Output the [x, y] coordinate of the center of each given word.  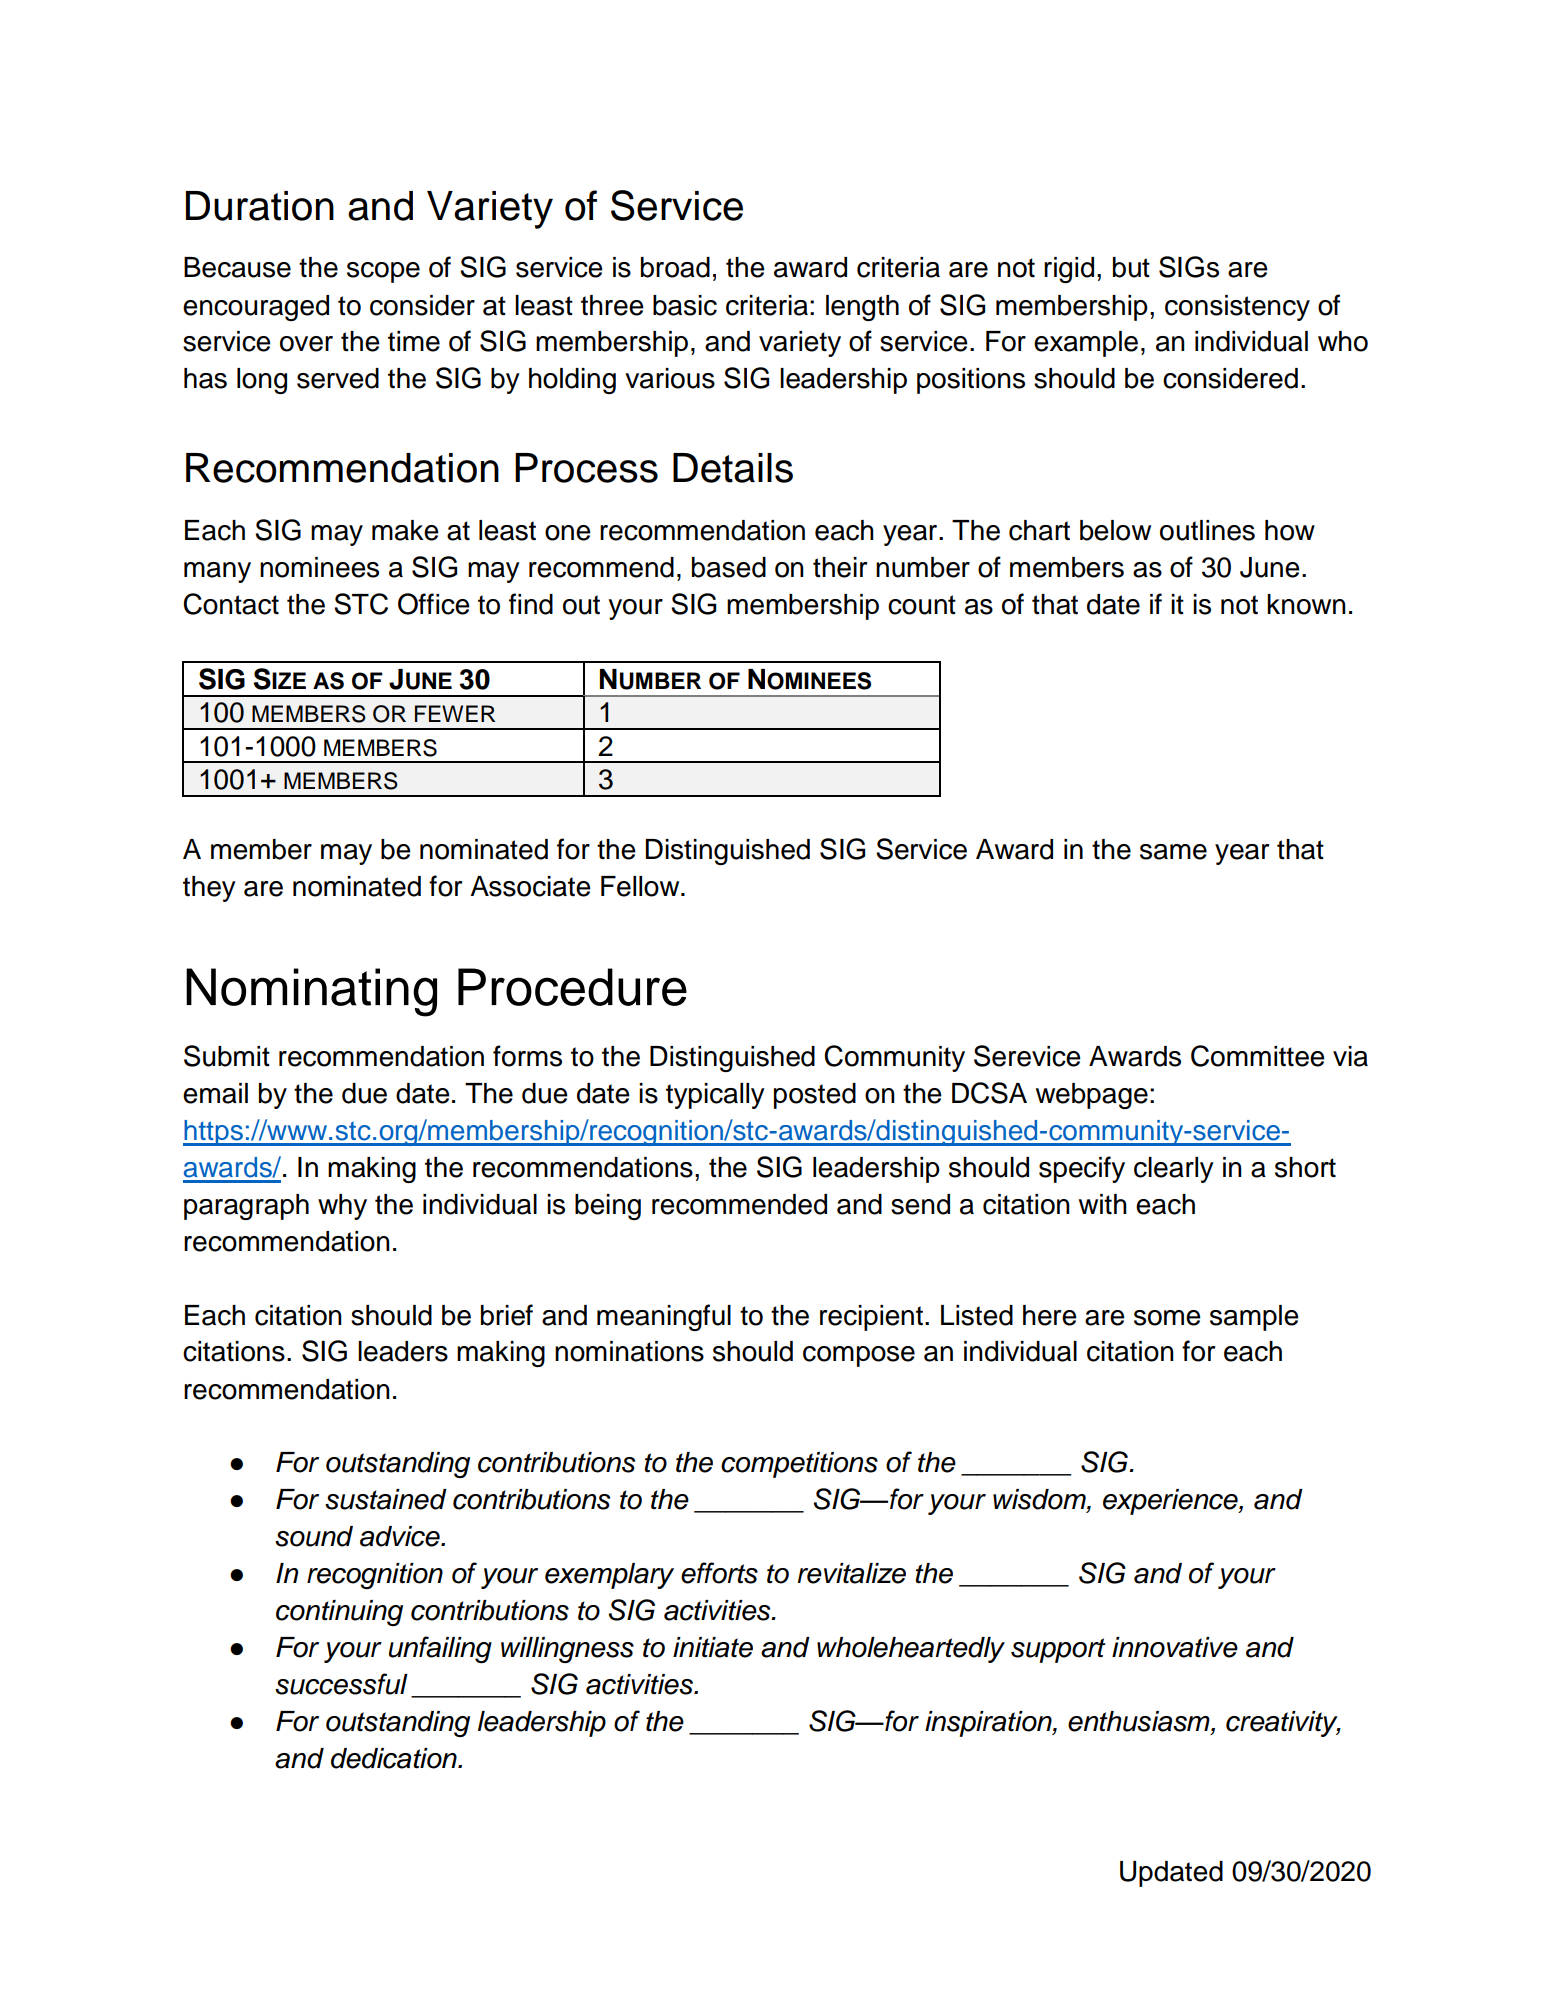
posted [815, 1096]
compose [859, 1356]
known [1306, 604]
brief [507, 1315]
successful [341, 1684]
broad [675, 267]
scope [383, 272]
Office [434, 604]
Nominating [311, 992]
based [729, 567]
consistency [1237, 308]
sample [1254, 1318]
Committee [1258, 1056]
